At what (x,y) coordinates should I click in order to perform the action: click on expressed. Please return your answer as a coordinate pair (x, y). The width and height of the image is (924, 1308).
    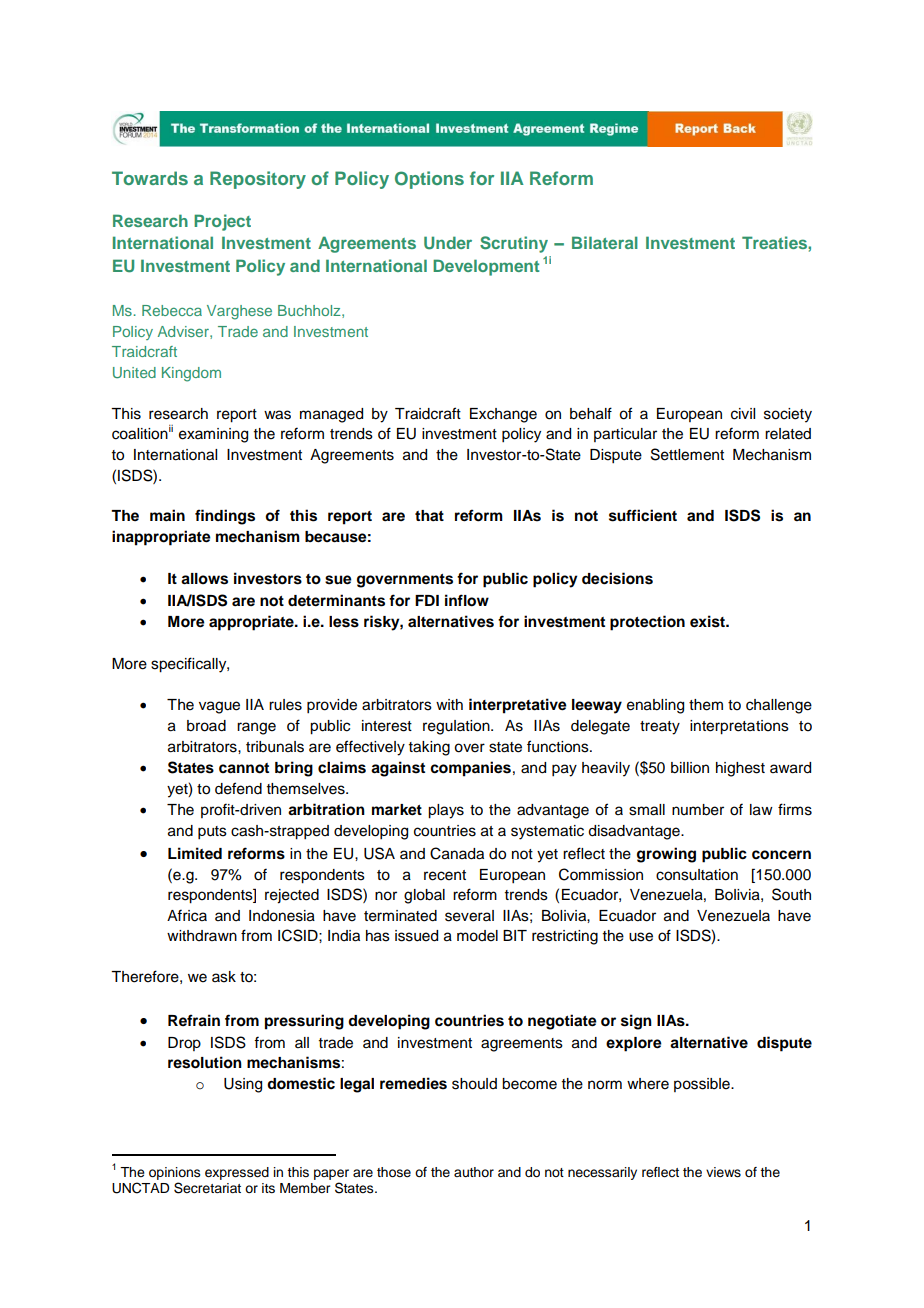
    Looking at the image, I should click on (237, 1173).
